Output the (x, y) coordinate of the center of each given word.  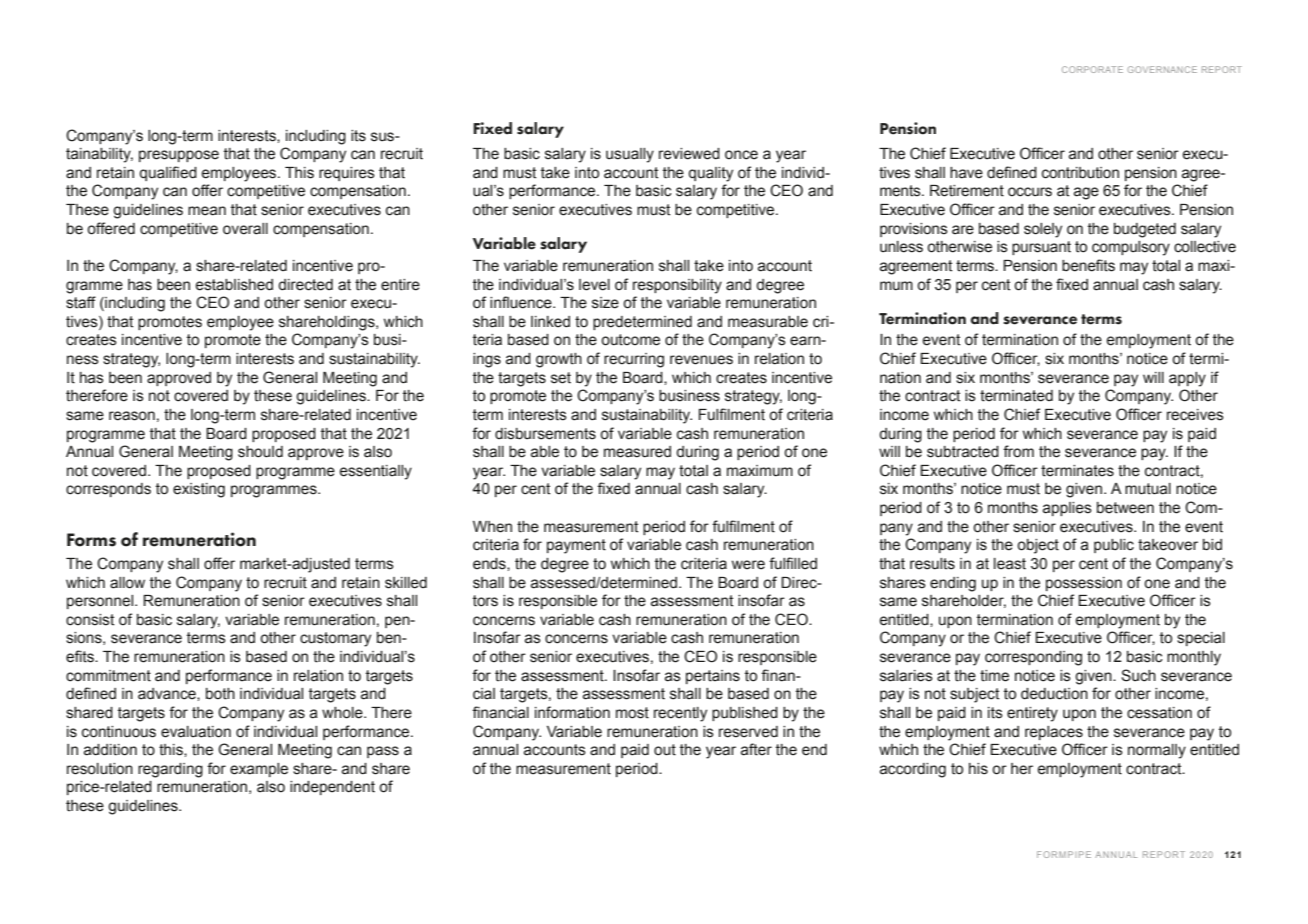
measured (637, 452)
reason (132, 416)
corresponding (1033, 658)
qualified (168, 173)
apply (1187, 379)
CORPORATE (1092, 69)
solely (1043, 230)
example (259, 770)
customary (335, 639)
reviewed (689, 154)
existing (199, 490)
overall (245, 229)
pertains (713, 677)
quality (710, 174)
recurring (634, 360)
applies (1067, 509)
